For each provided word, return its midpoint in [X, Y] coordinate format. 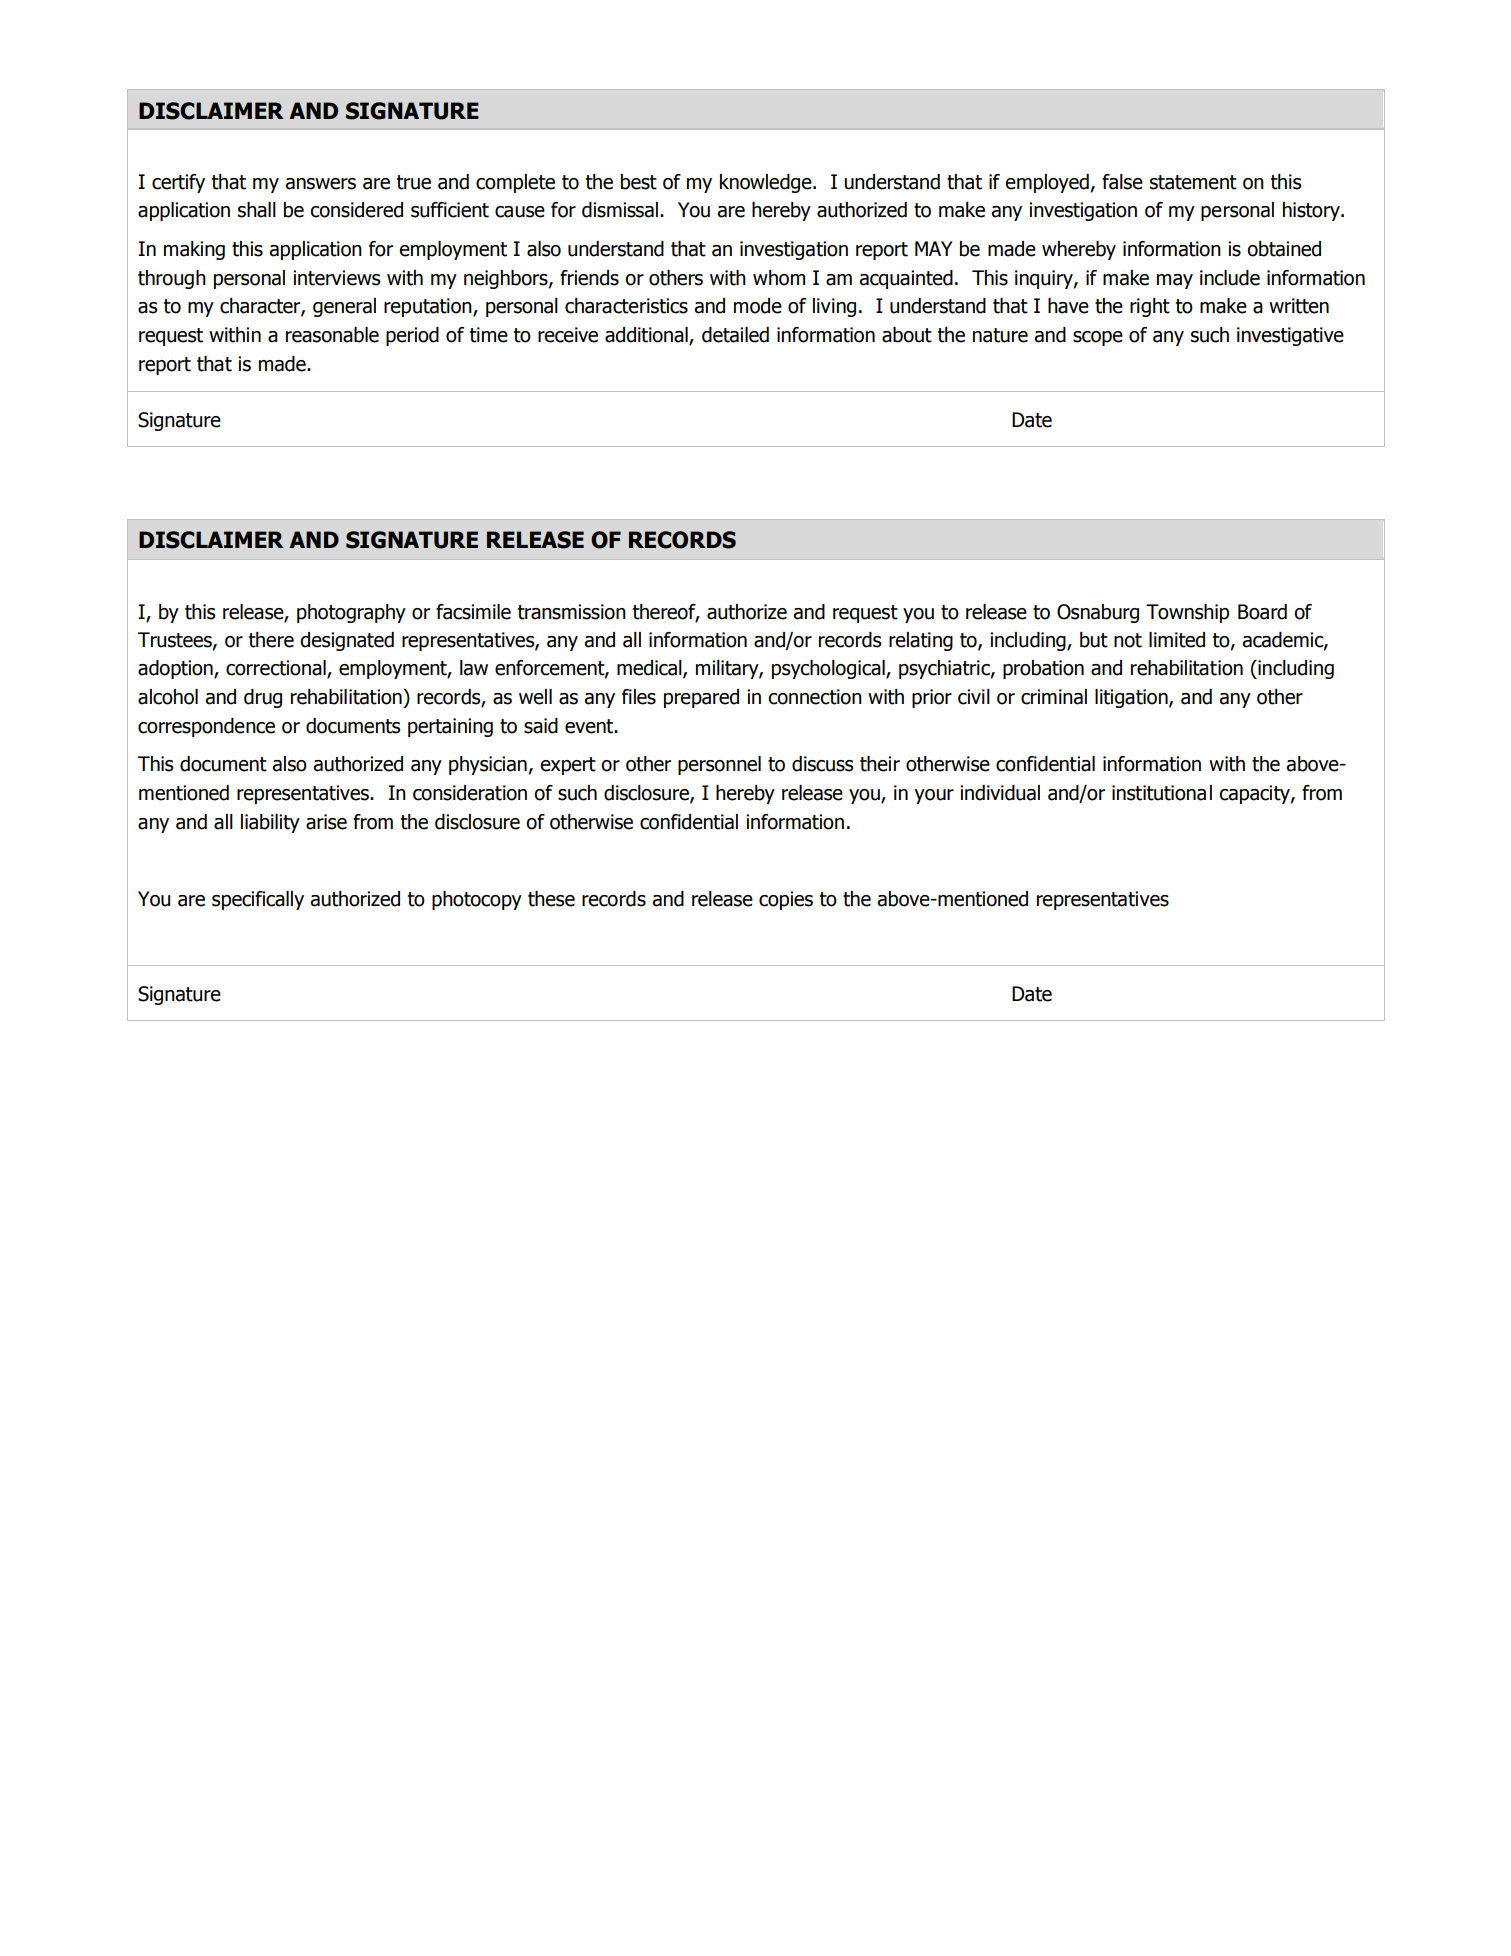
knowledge [767, 183]
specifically [258, 900]
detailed [735, 335]
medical [650, 669]
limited [1177, 640]
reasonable [332, 335]
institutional [1162, 793]
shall [257, 210]
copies [786, 900]
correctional [277, 669]
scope [1098, 338]
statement [1193, 182]
